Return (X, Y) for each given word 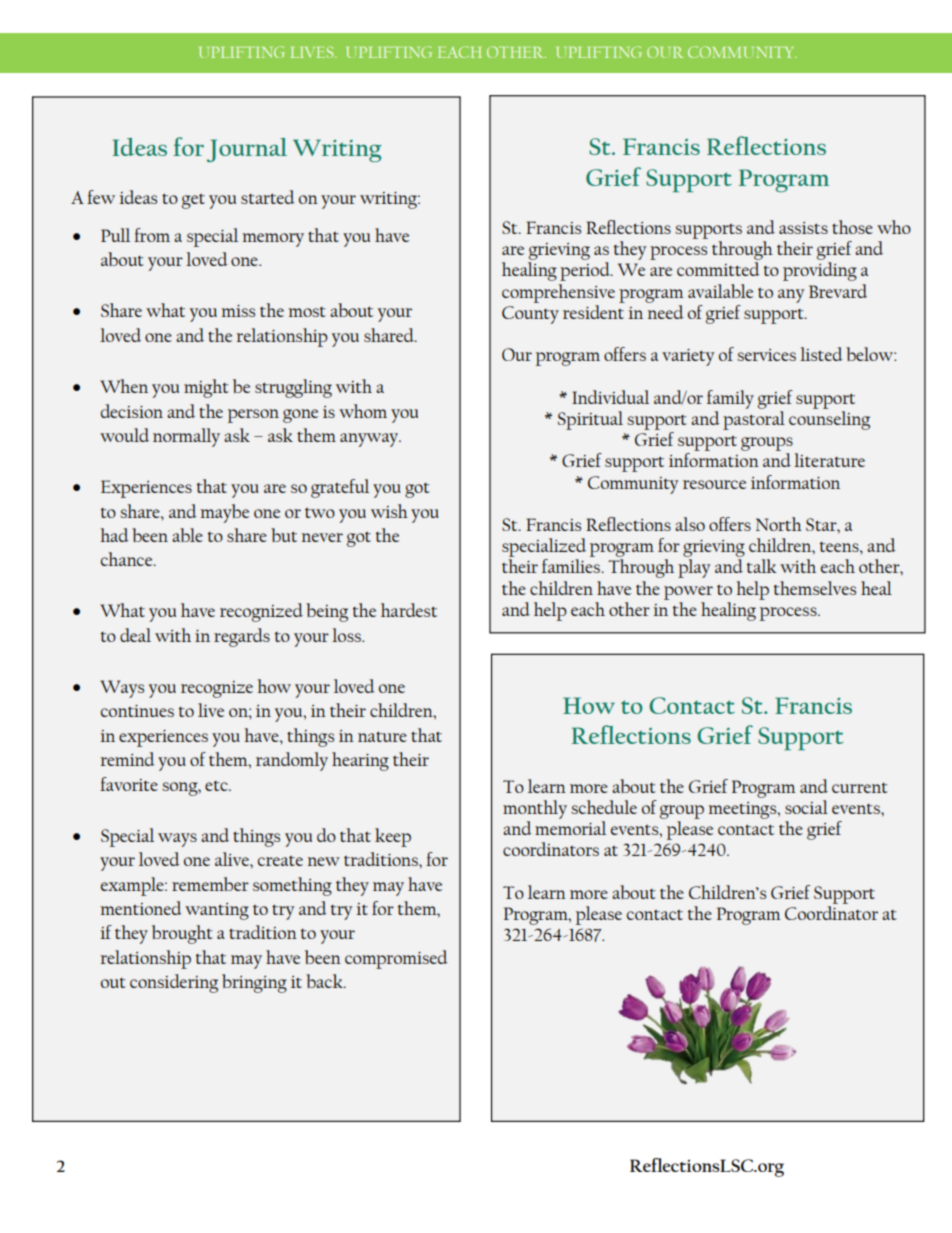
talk (762, 566)
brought (182, 934)
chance (128, 559)
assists (803, 228)
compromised (396, 959)
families (572, 566)
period (586, 271)
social (806, 807)
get (193, 201)
